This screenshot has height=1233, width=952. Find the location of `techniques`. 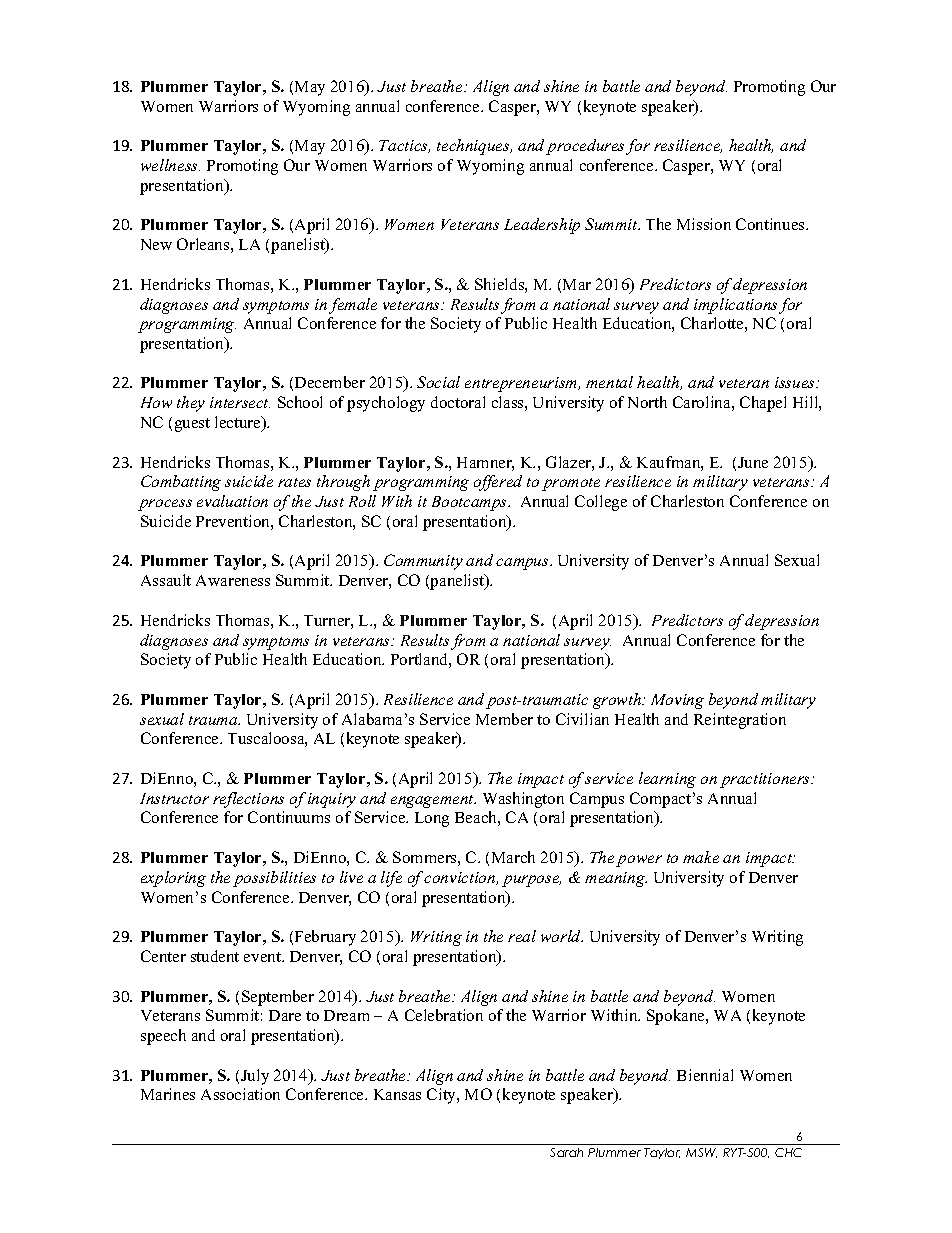

techniques is located at coordinates (474, 147).
